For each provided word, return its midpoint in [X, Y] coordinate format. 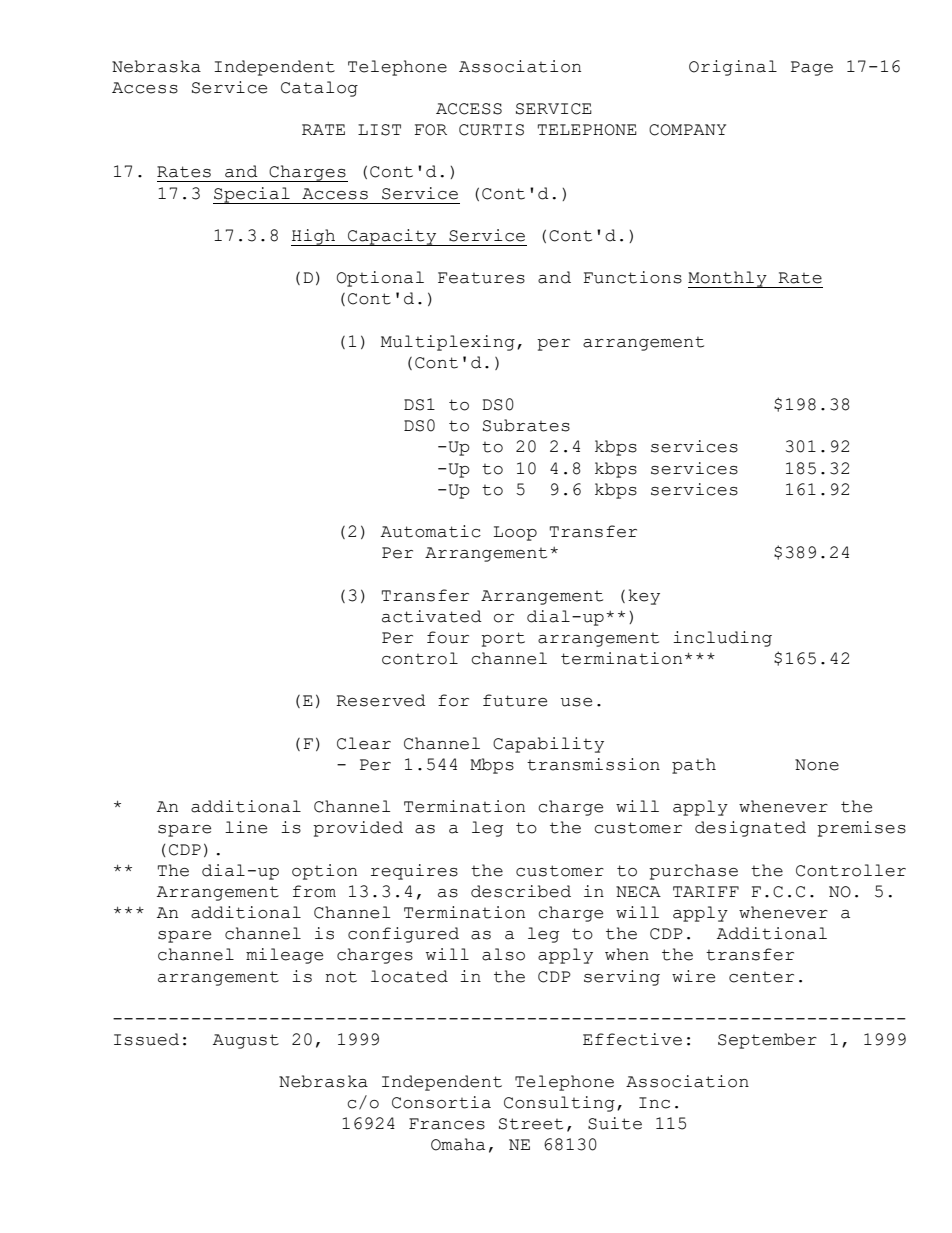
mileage [284, 956]
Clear [364, 743]
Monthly [728, 279]
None [817, 765]
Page [812, 68]
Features [481, 278]
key [644, 597]
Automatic [431, 531]
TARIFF [706, 891]
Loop [515, 533]
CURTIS [491, 130]
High [314, 237]
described [521, 891]
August [246, 1041]
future [515, 700]
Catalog [319, 89]
